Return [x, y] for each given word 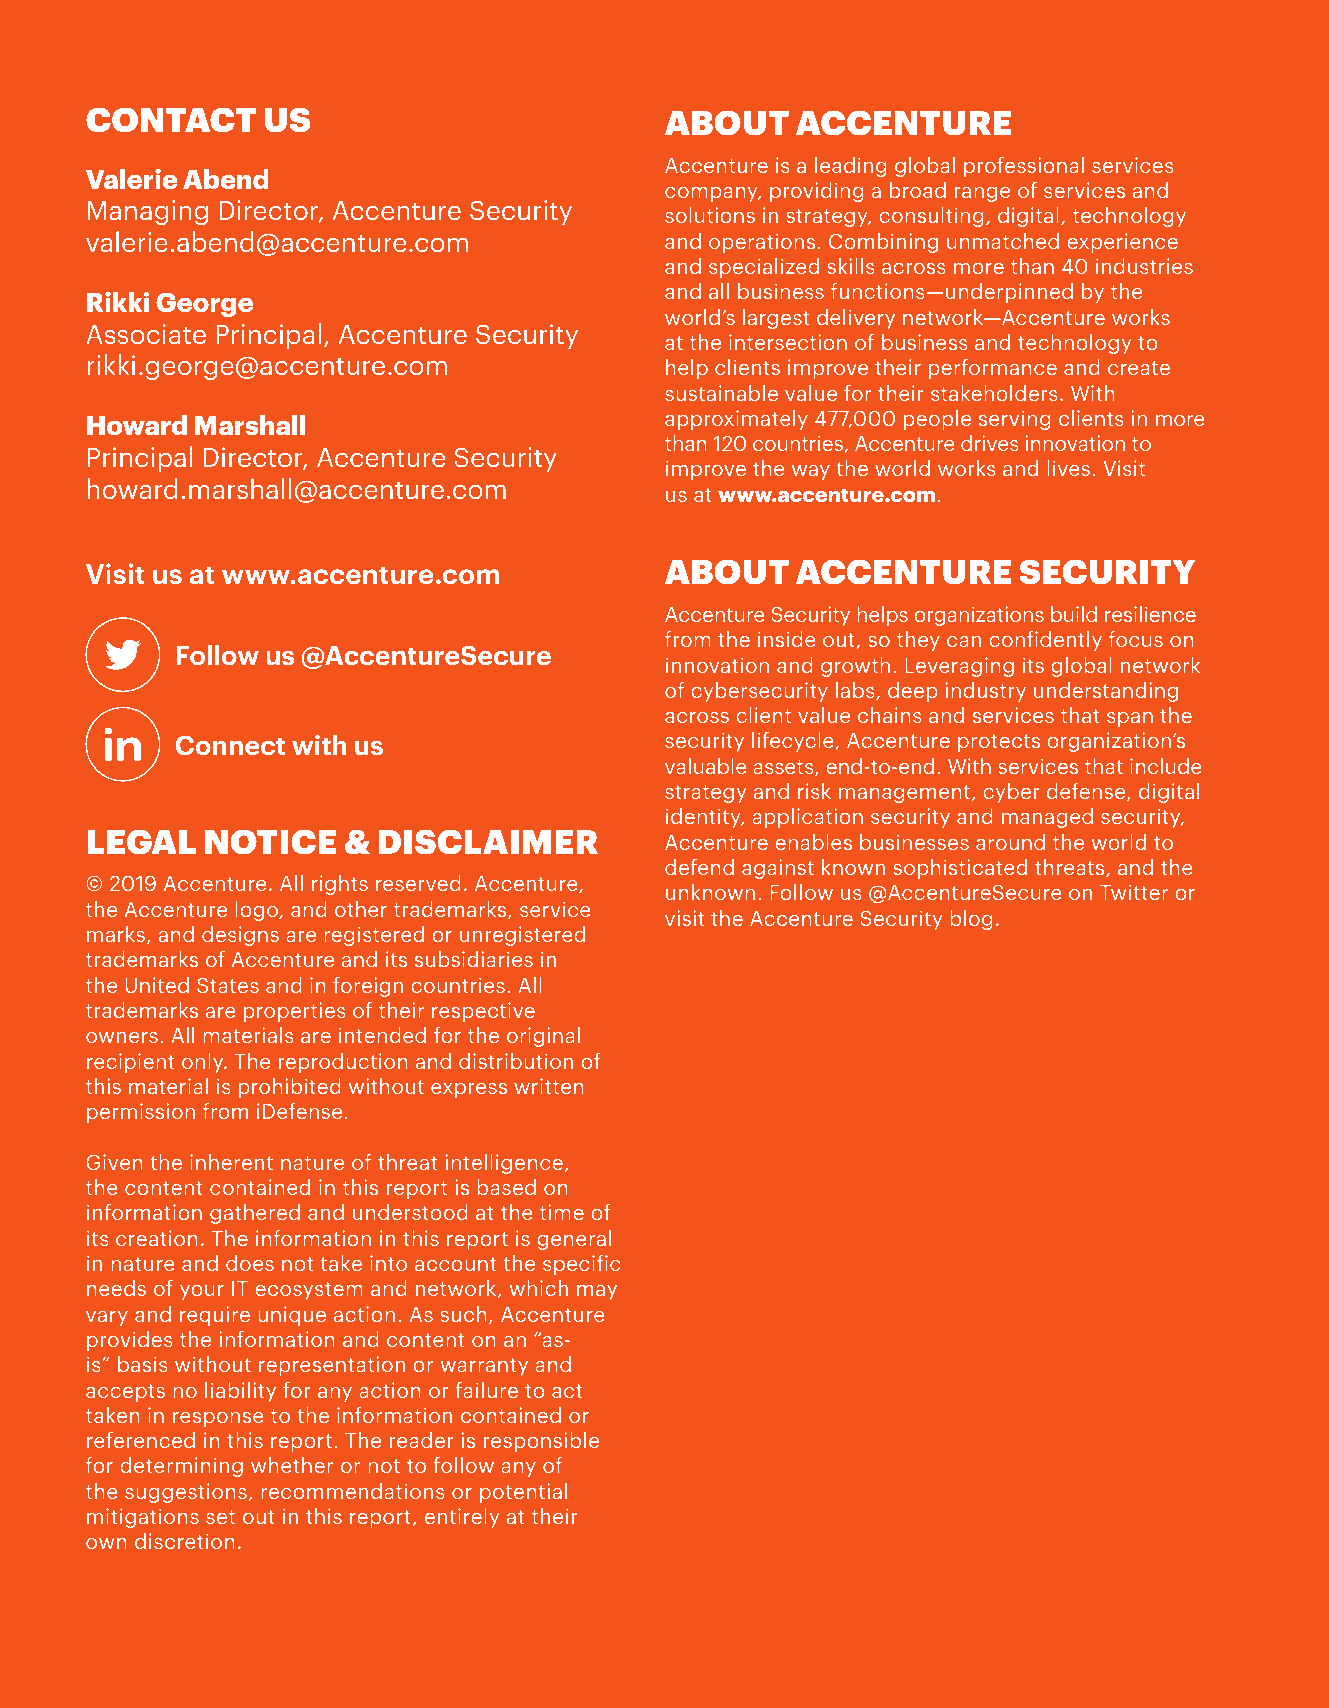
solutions [710, 215]
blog [971, 920]
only [204, 1063]
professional [1024, 167]
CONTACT [171, 120]
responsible [541, 1442]
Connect [230, 745]
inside [787, 639]
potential [523, 1493]
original [543, 1037]
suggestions [186, 1493]
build [1074, 614]
